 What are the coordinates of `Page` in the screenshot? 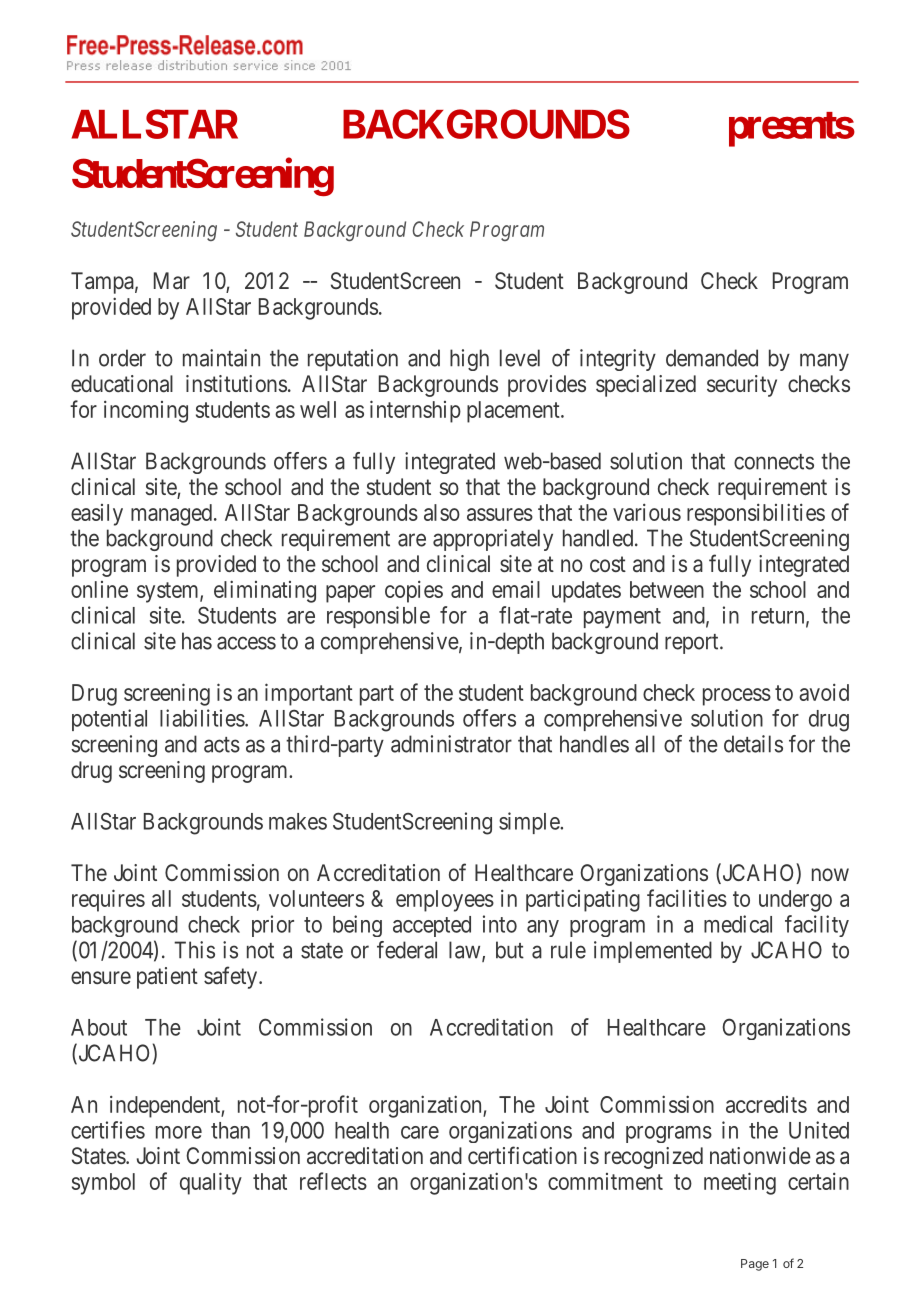 It's located at (755, 1265).
